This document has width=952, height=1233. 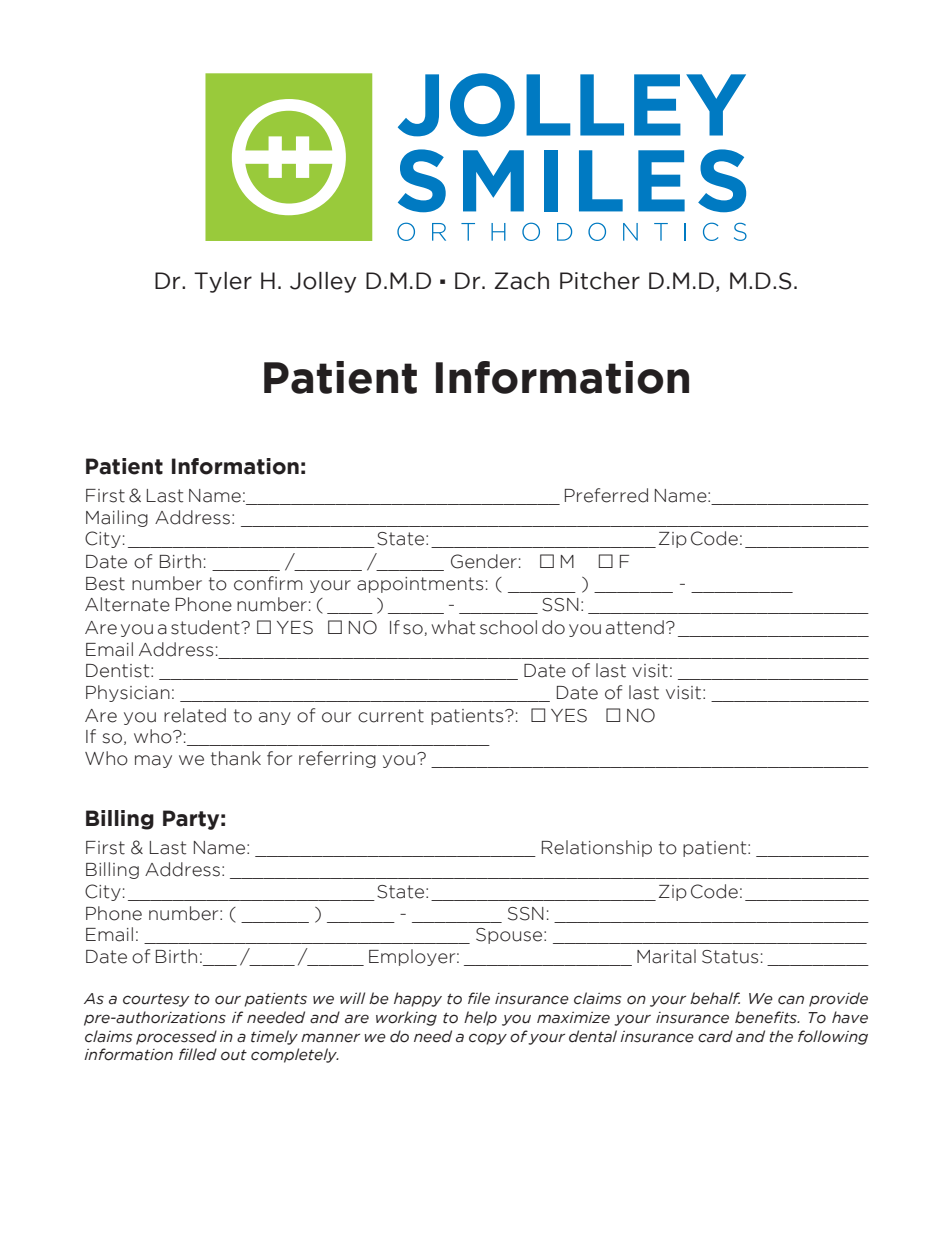 I want to click on Zach, so click(x=521, y=281).
